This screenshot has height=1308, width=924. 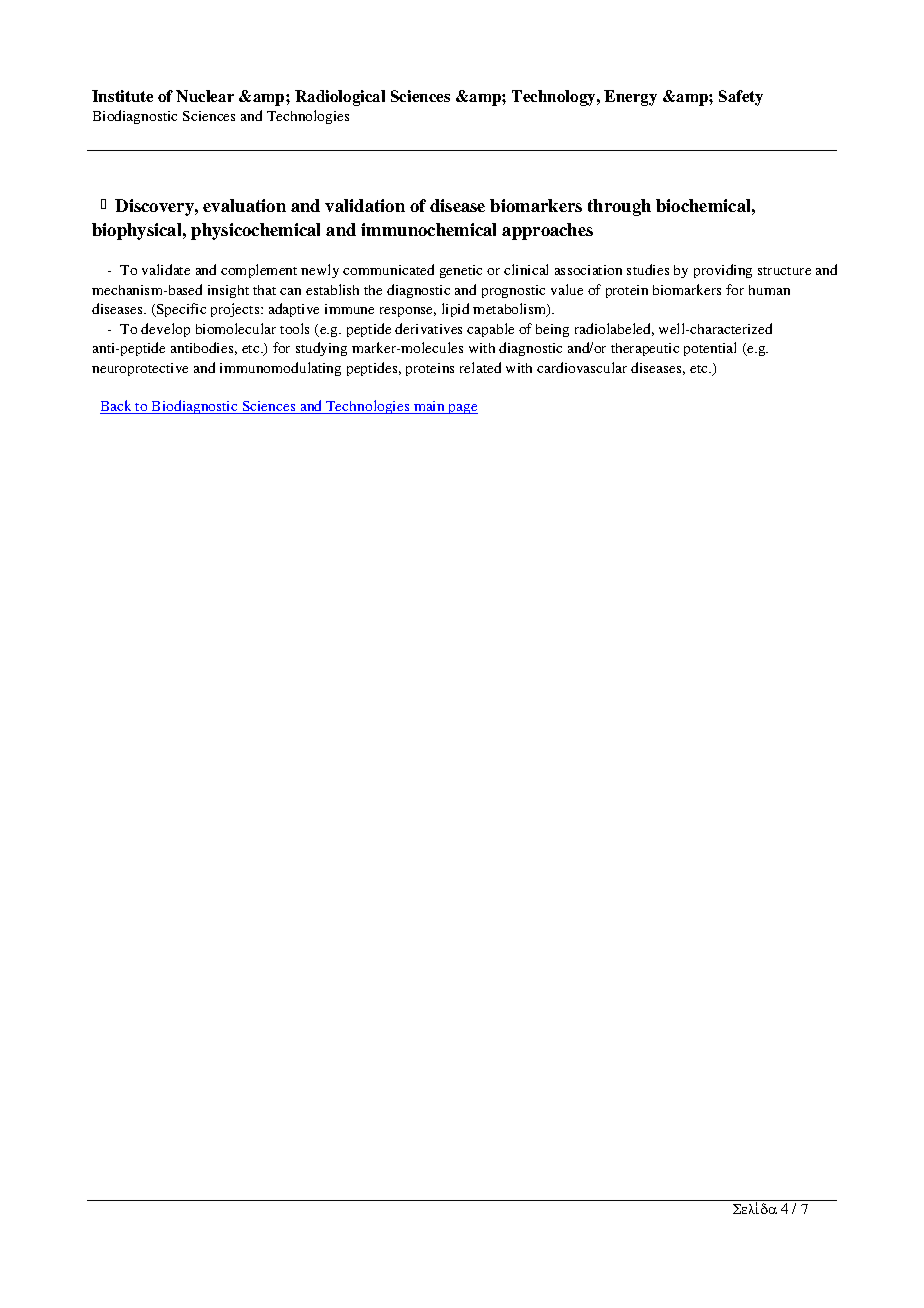 What do you see at coordinates (205, 96) in the screenshot?
I see `Nuclear` at bounding box center [205, 96].
